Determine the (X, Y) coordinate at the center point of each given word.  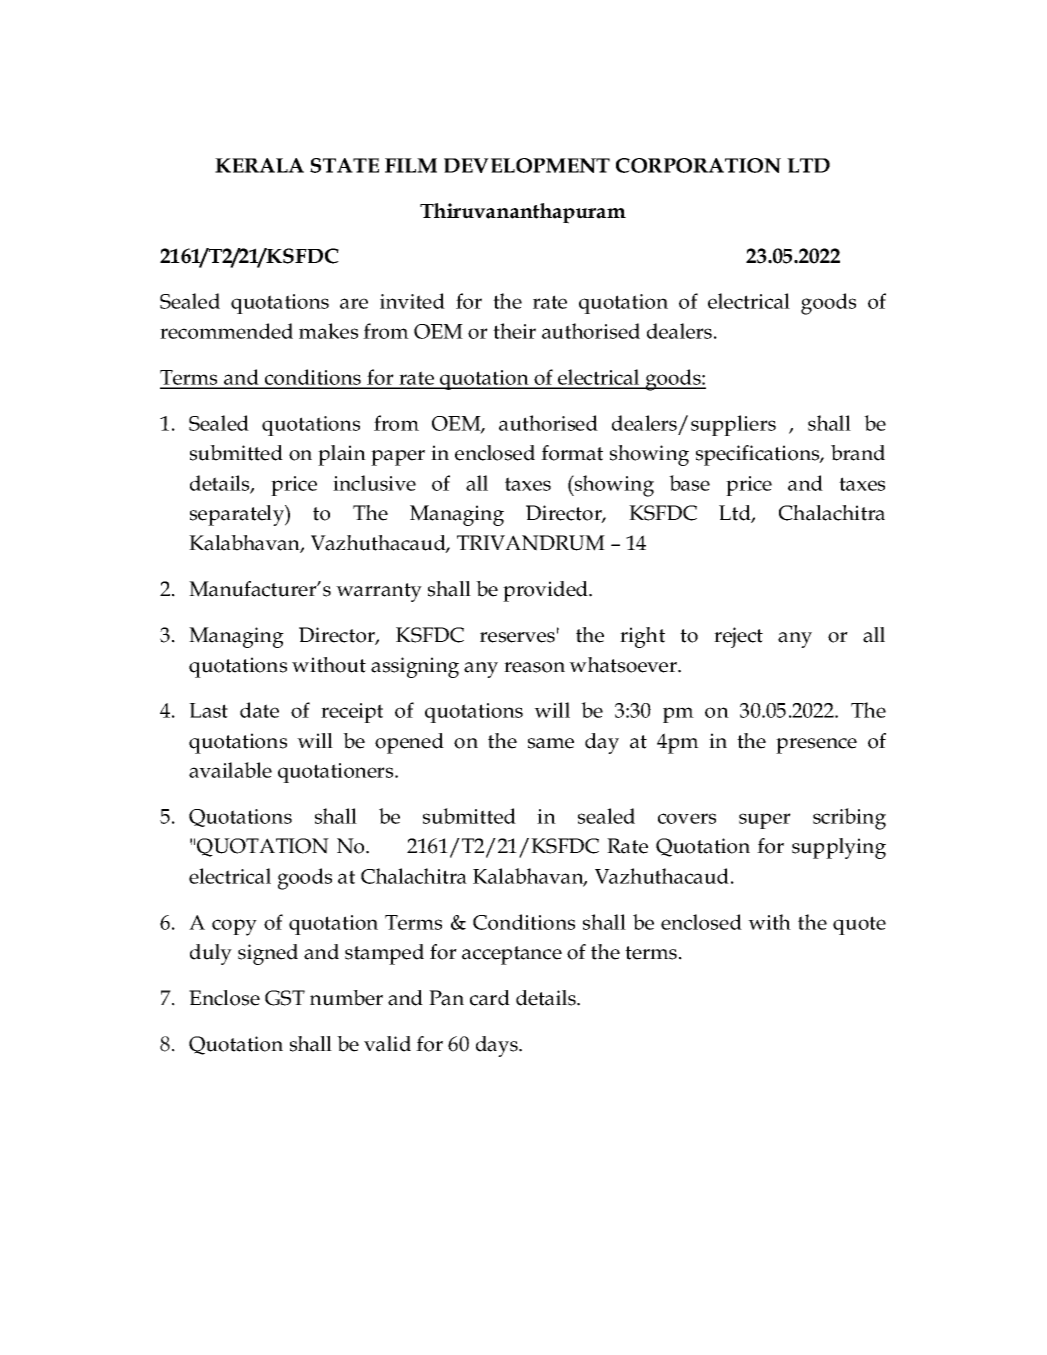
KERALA (259, 165)
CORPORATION (698, 165)
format (572, 453)
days (498, 1046)
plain (342, 455)
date (259, 710)
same (551, 743)
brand (858, 453)
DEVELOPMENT (527, 165)
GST (285, 998)
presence (816, 746)
